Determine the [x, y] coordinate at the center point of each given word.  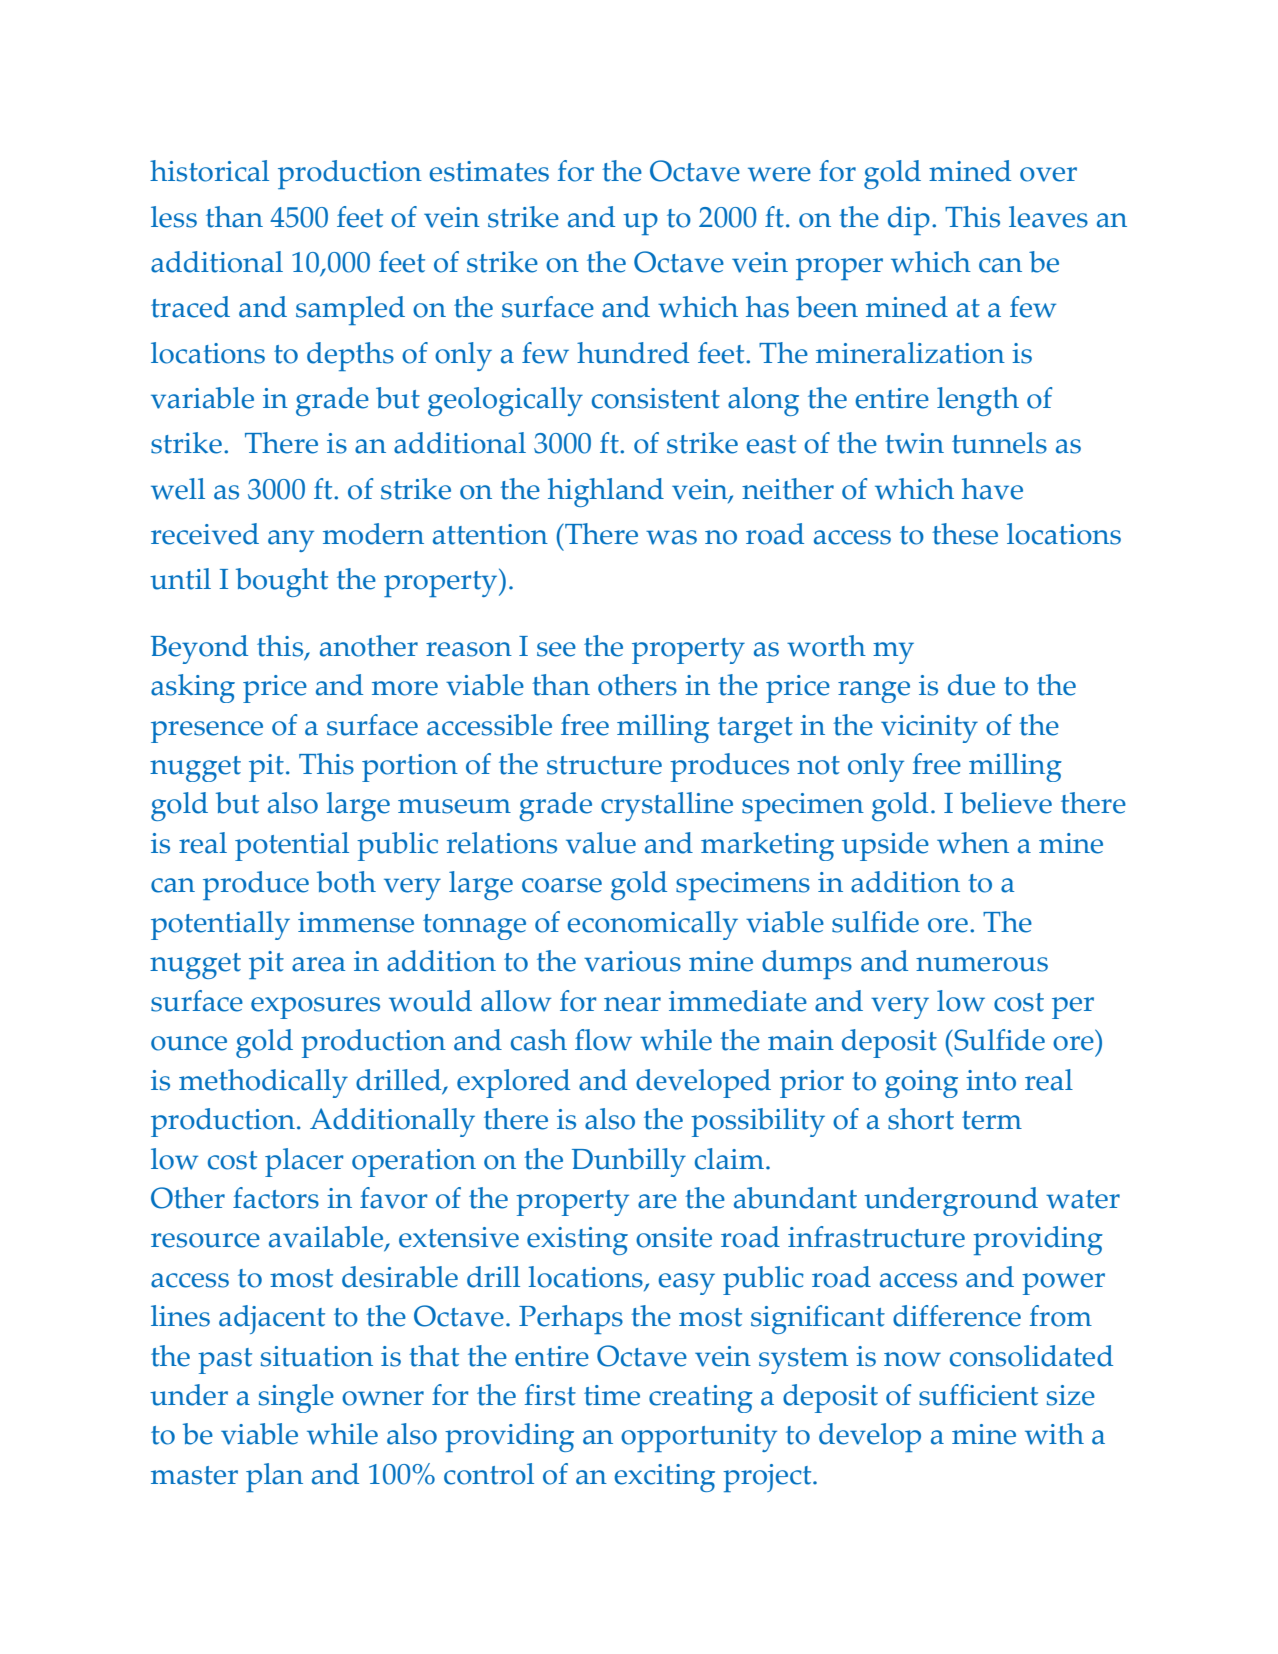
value [601, 843]
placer [304, 1162]
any [291, 541]
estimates [489, 171]
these [965, 534]
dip [909, 220]
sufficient [978, 1395]
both [346, 882]
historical [209, 171]
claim [729, 1159]
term [992, 1120]
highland [606, 492]
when [973, 843]
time [612, 1395]
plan [274, 1477]
